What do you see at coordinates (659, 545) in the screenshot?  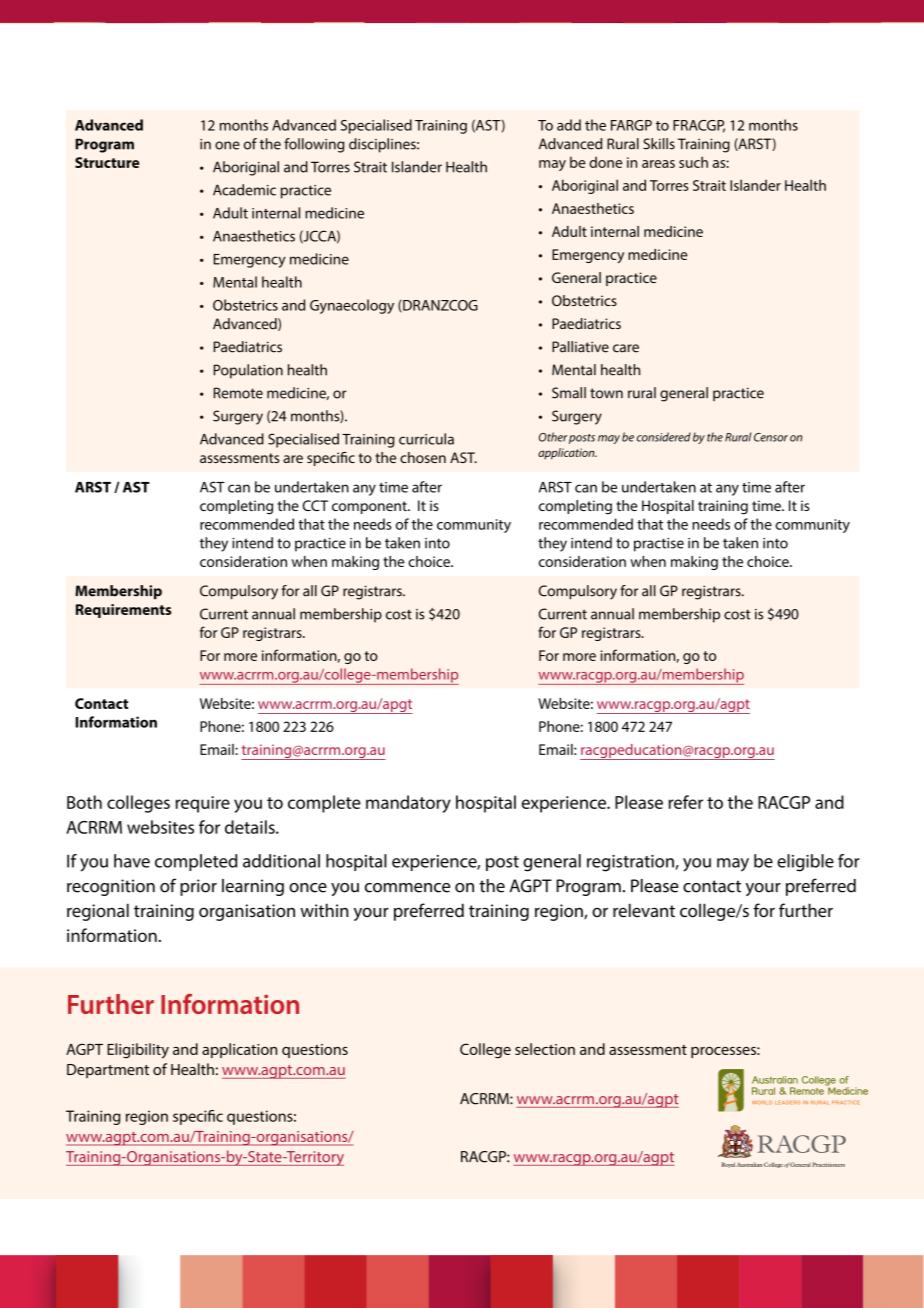 I see `practise` at bounding box center [659, 545].
